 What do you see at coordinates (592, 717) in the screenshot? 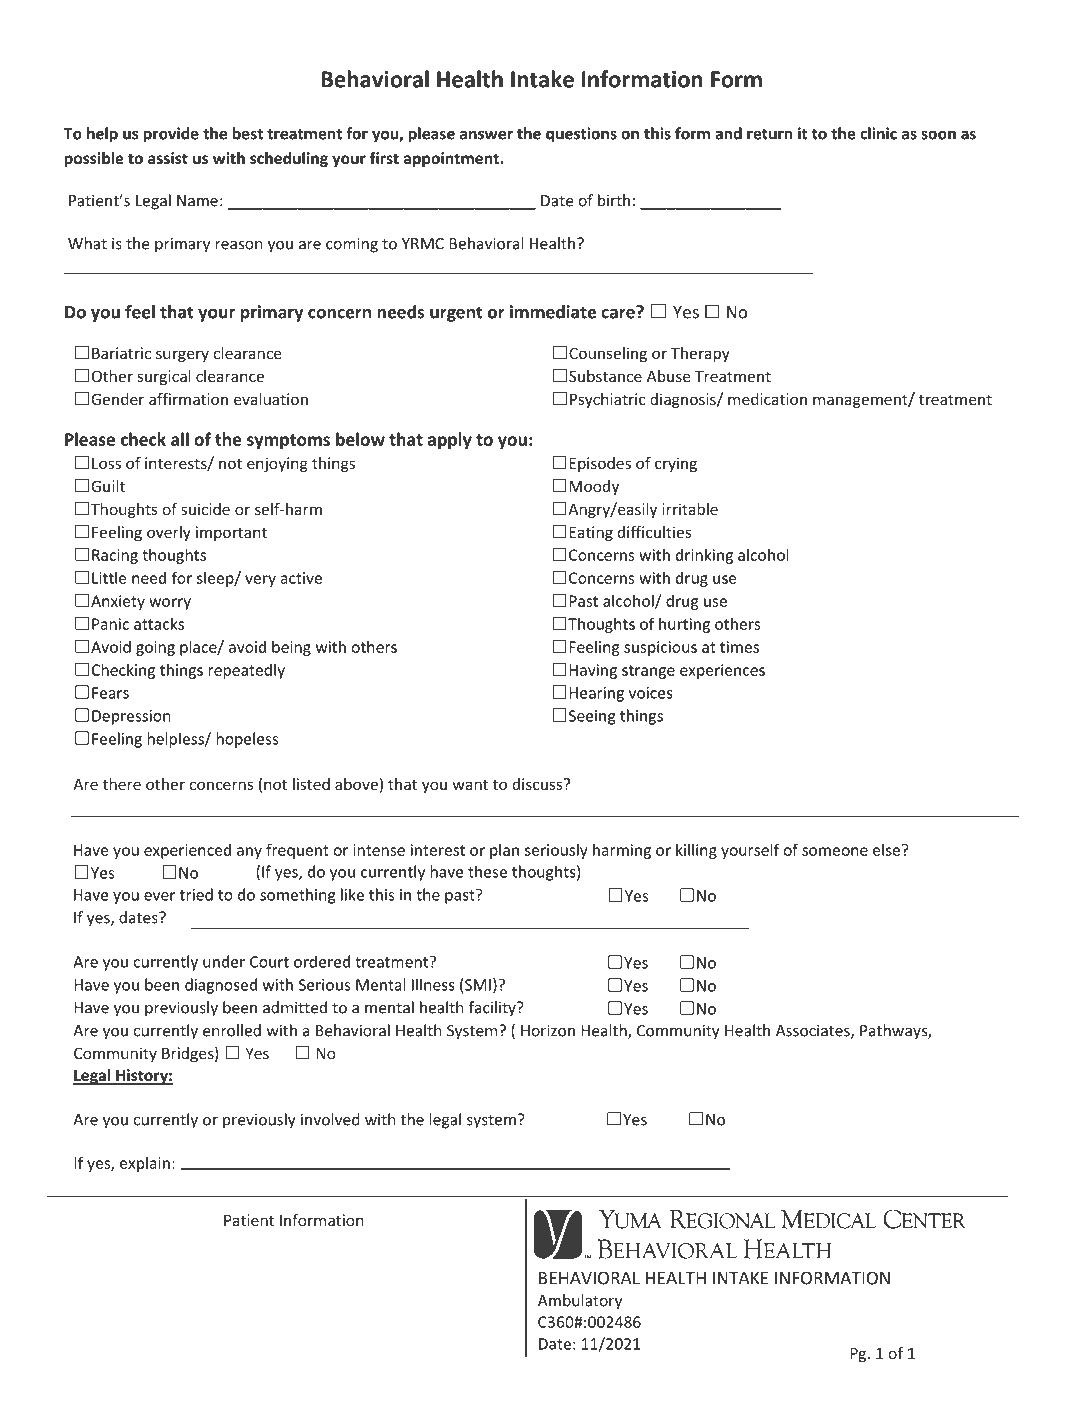
I see `Seeing` at bounding box center [592, 717].
